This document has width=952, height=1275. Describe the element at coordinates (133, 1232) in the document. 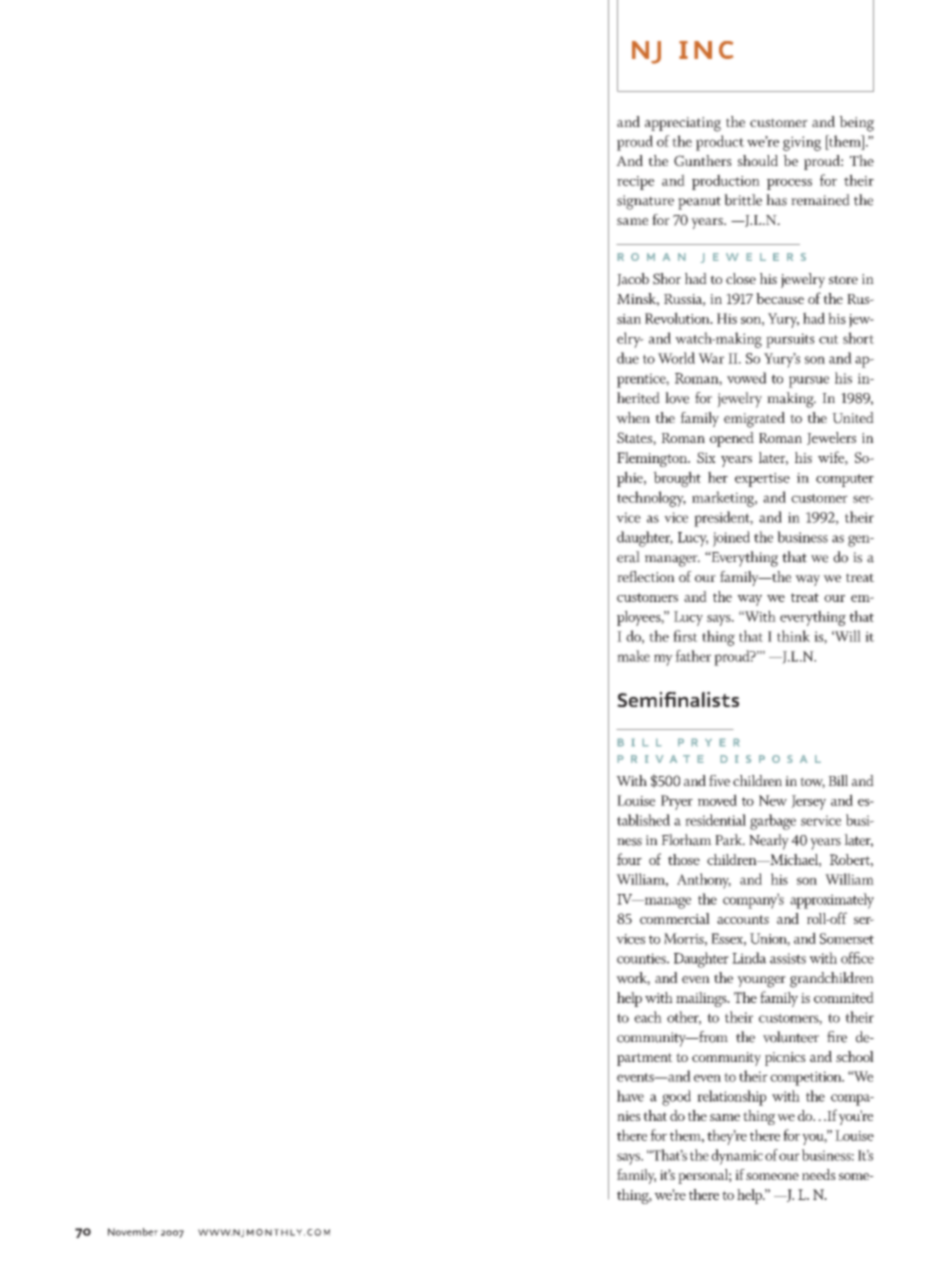

I see `November` at that location.
